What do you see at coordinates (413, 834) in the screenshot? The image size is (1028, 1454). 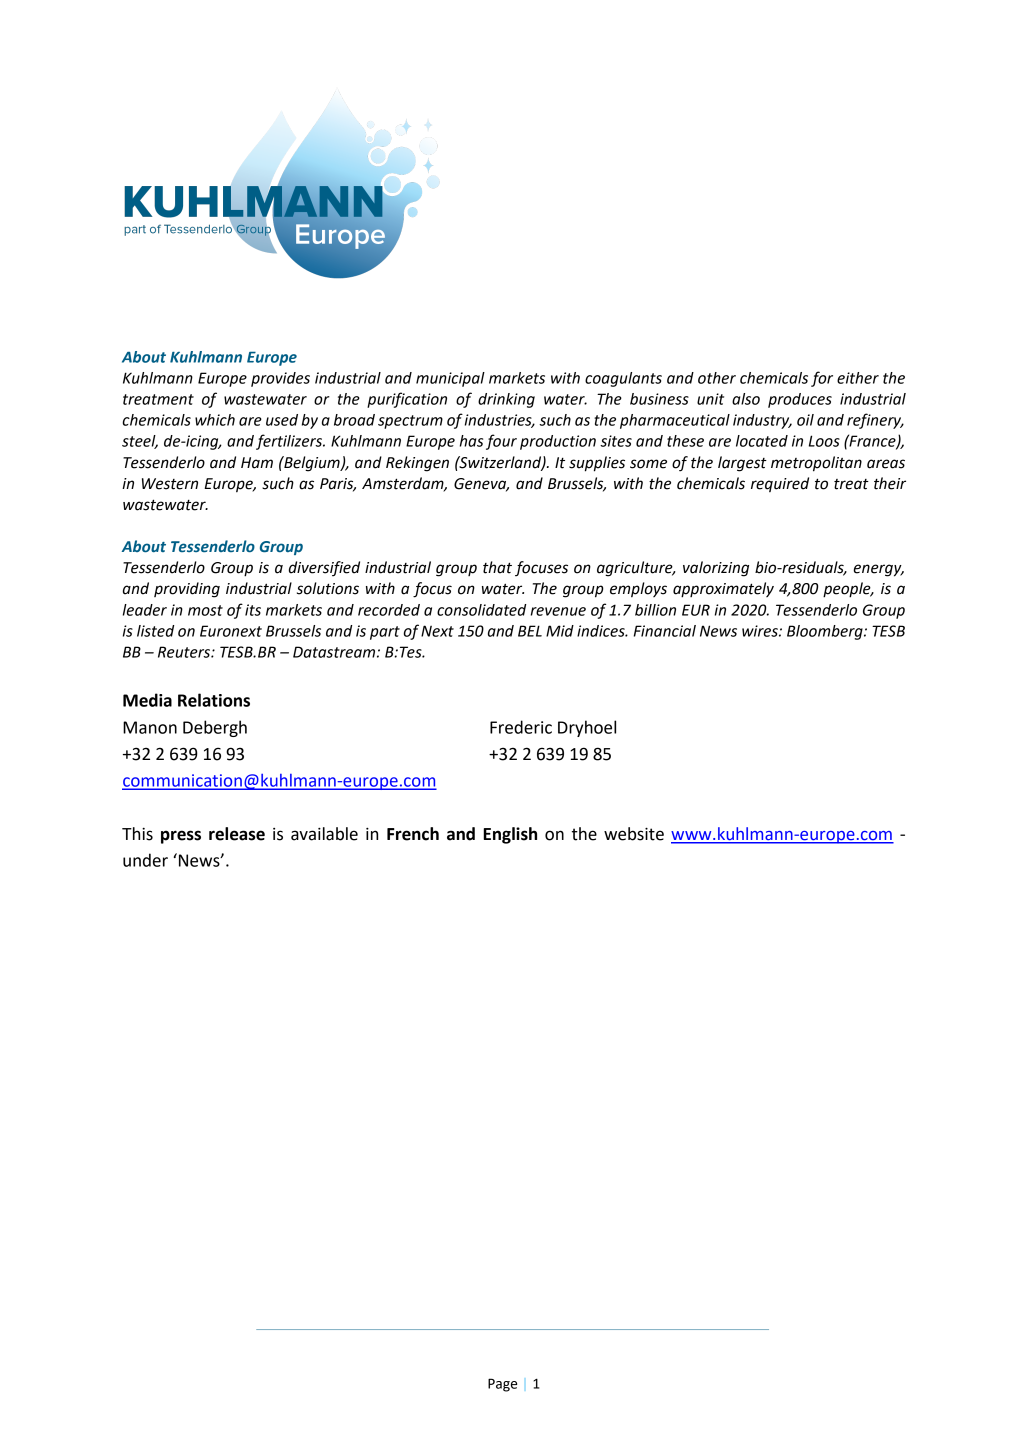 I see `French` at bounding box center [413, 834].
